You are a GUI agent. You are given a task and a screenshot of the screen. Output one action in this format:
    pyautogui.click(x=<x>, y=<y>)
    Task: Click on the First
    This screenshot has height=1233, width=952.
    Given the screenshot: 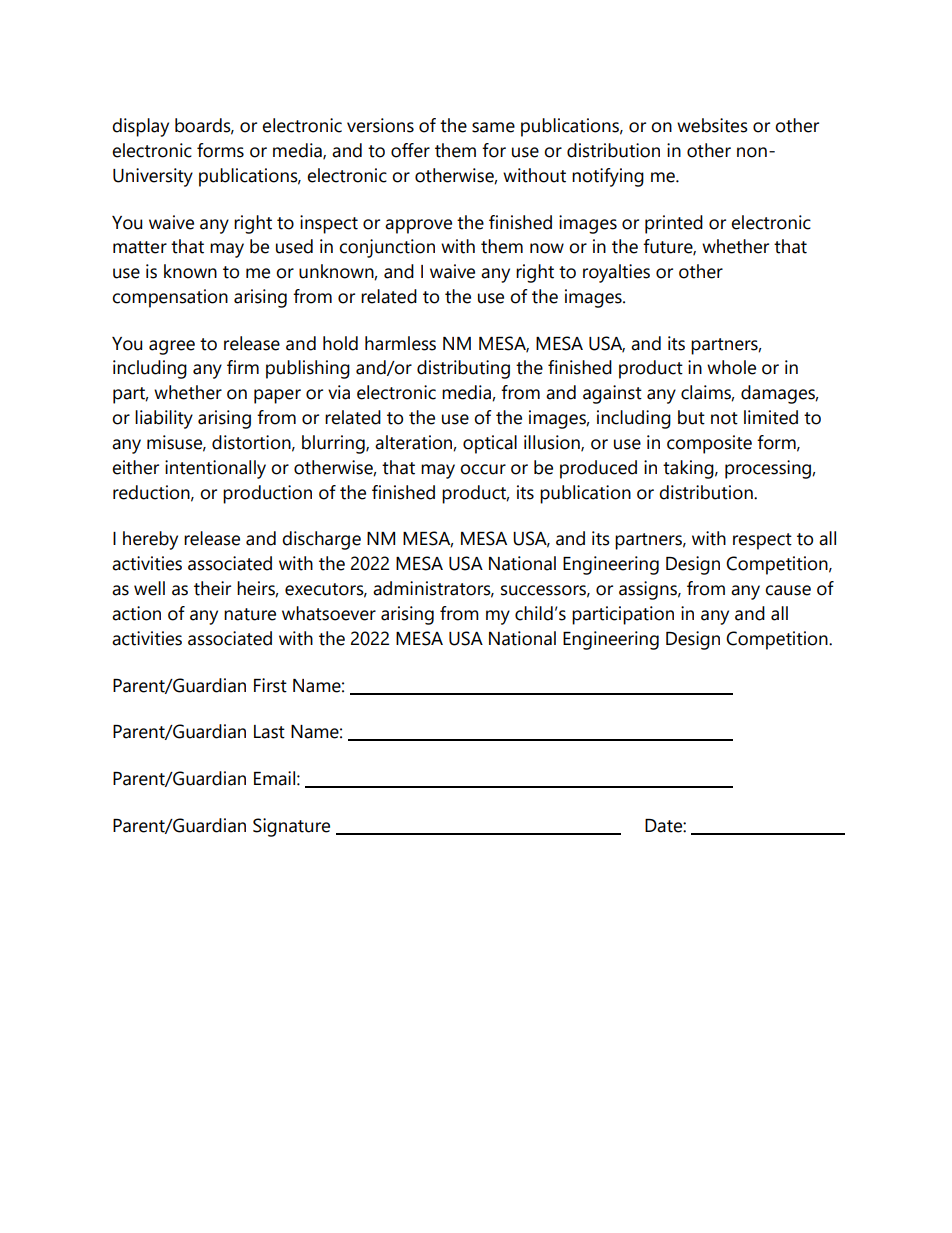 What is the action you would take?
    pyautogui.click(x=270, y=685)
